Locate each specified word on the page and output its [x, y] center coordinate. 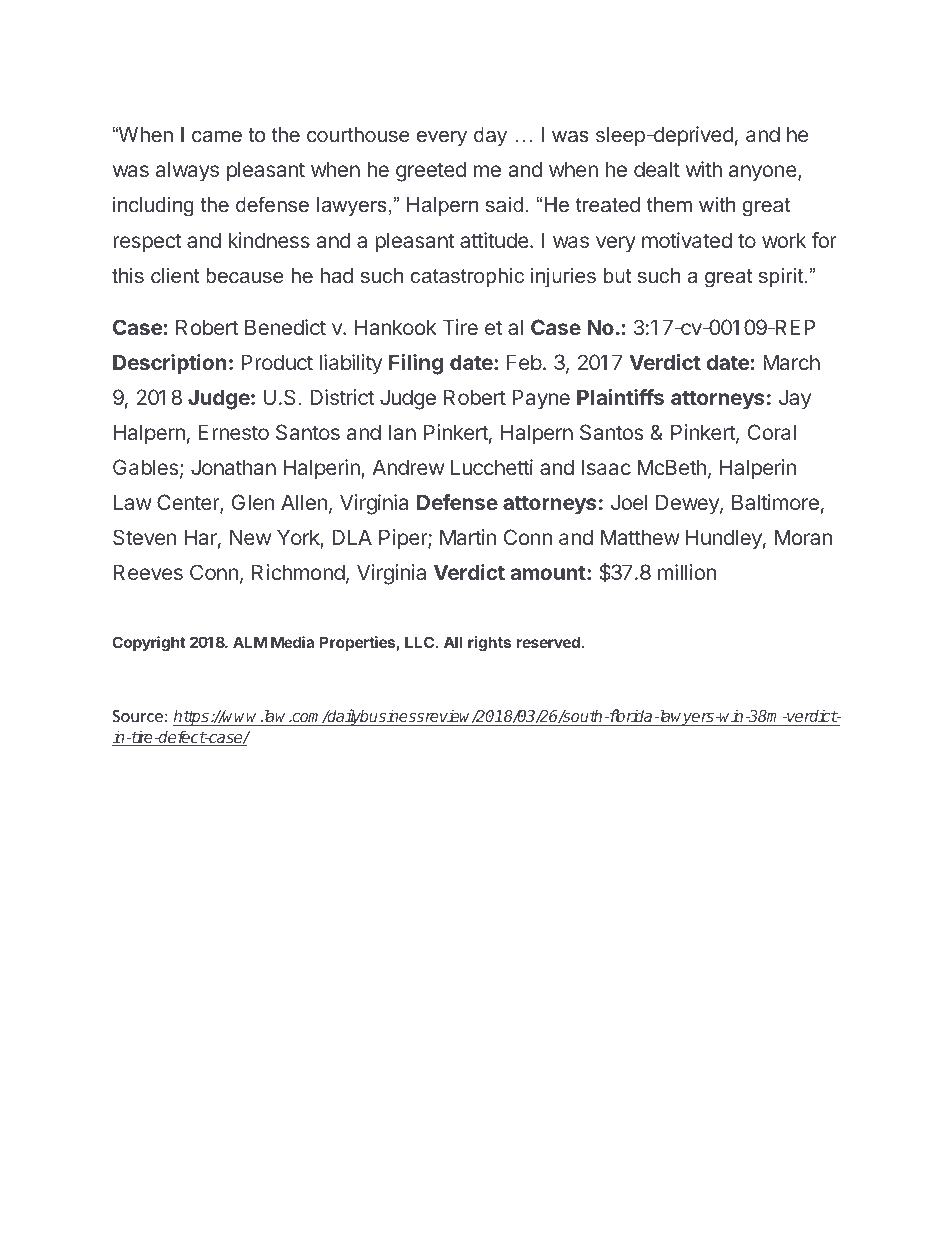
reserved [549, 642]
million [687, 572]
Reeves [148, 572]
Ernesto [234, 432]
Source [137, 716]
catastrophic [467, 277]
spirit [782, 277]
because [245, 275]
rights [489, 644]
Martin [468, 537]
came [217, 136]
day [490, 137]
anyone [764, 173]
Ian [402, 432]
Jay [795, 399]
